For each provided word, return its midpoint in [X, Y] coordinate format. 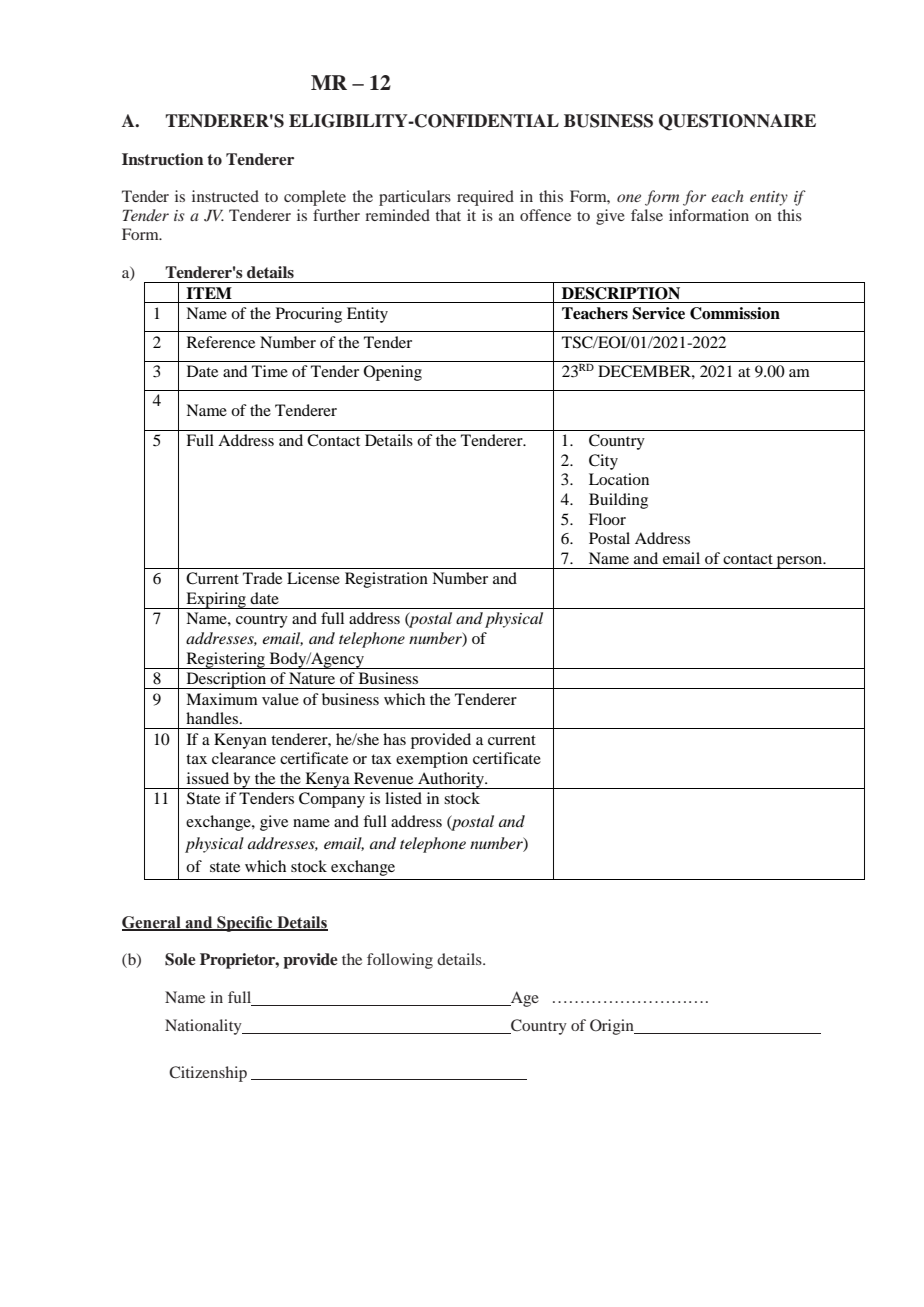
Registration [386, 580]
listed [403, 798]
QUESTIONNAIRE [737, 122]
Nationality [204, 1027]
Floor [607, 519]
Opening [393, 373]
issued [208, 778]
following [400, 961]
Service [658, 313]
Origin [613, 1027]
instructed [225, 196]
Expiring [216, 600]
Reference [221, 342]
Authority [451, 780]
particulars [415, 198]
